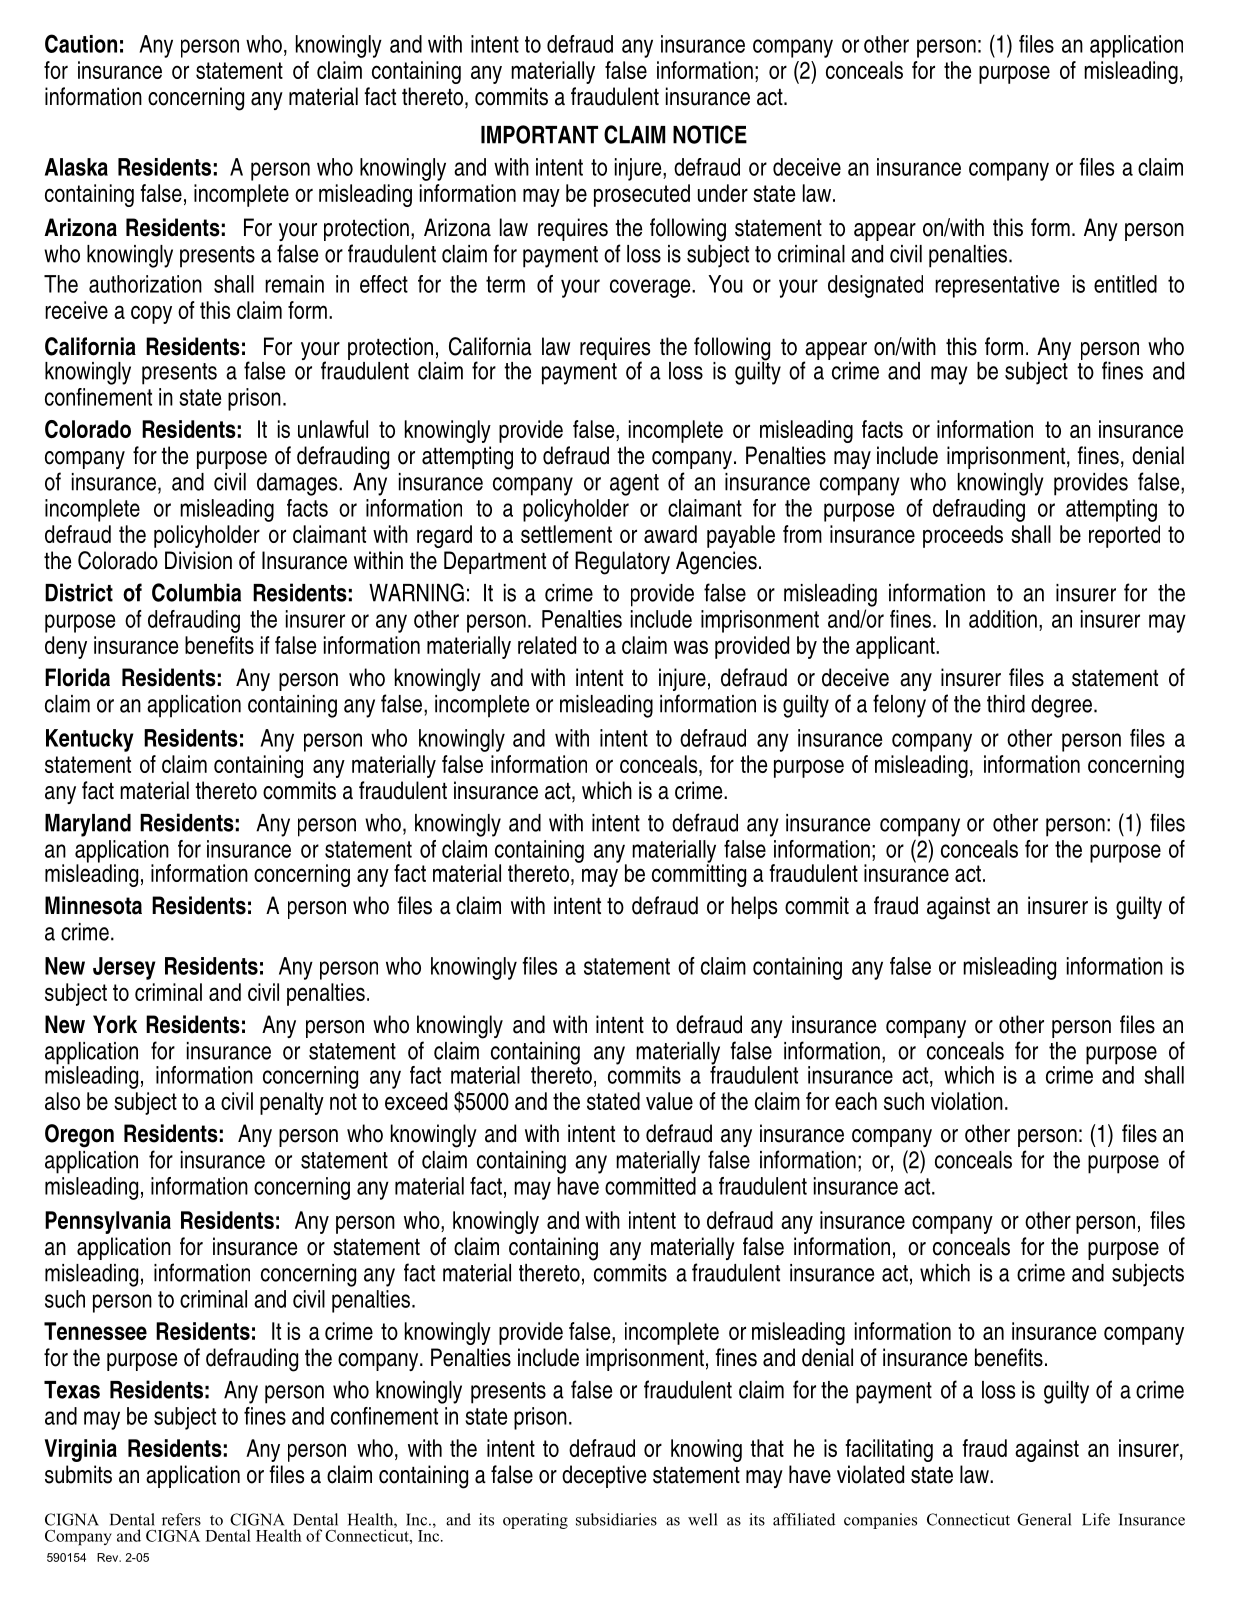 The width and height of the screenshot is (1235, 1598). What do you see at coordinates (90, 740) in the screenshot?
I see `Kentucky` at bounding box center [90, 740].
